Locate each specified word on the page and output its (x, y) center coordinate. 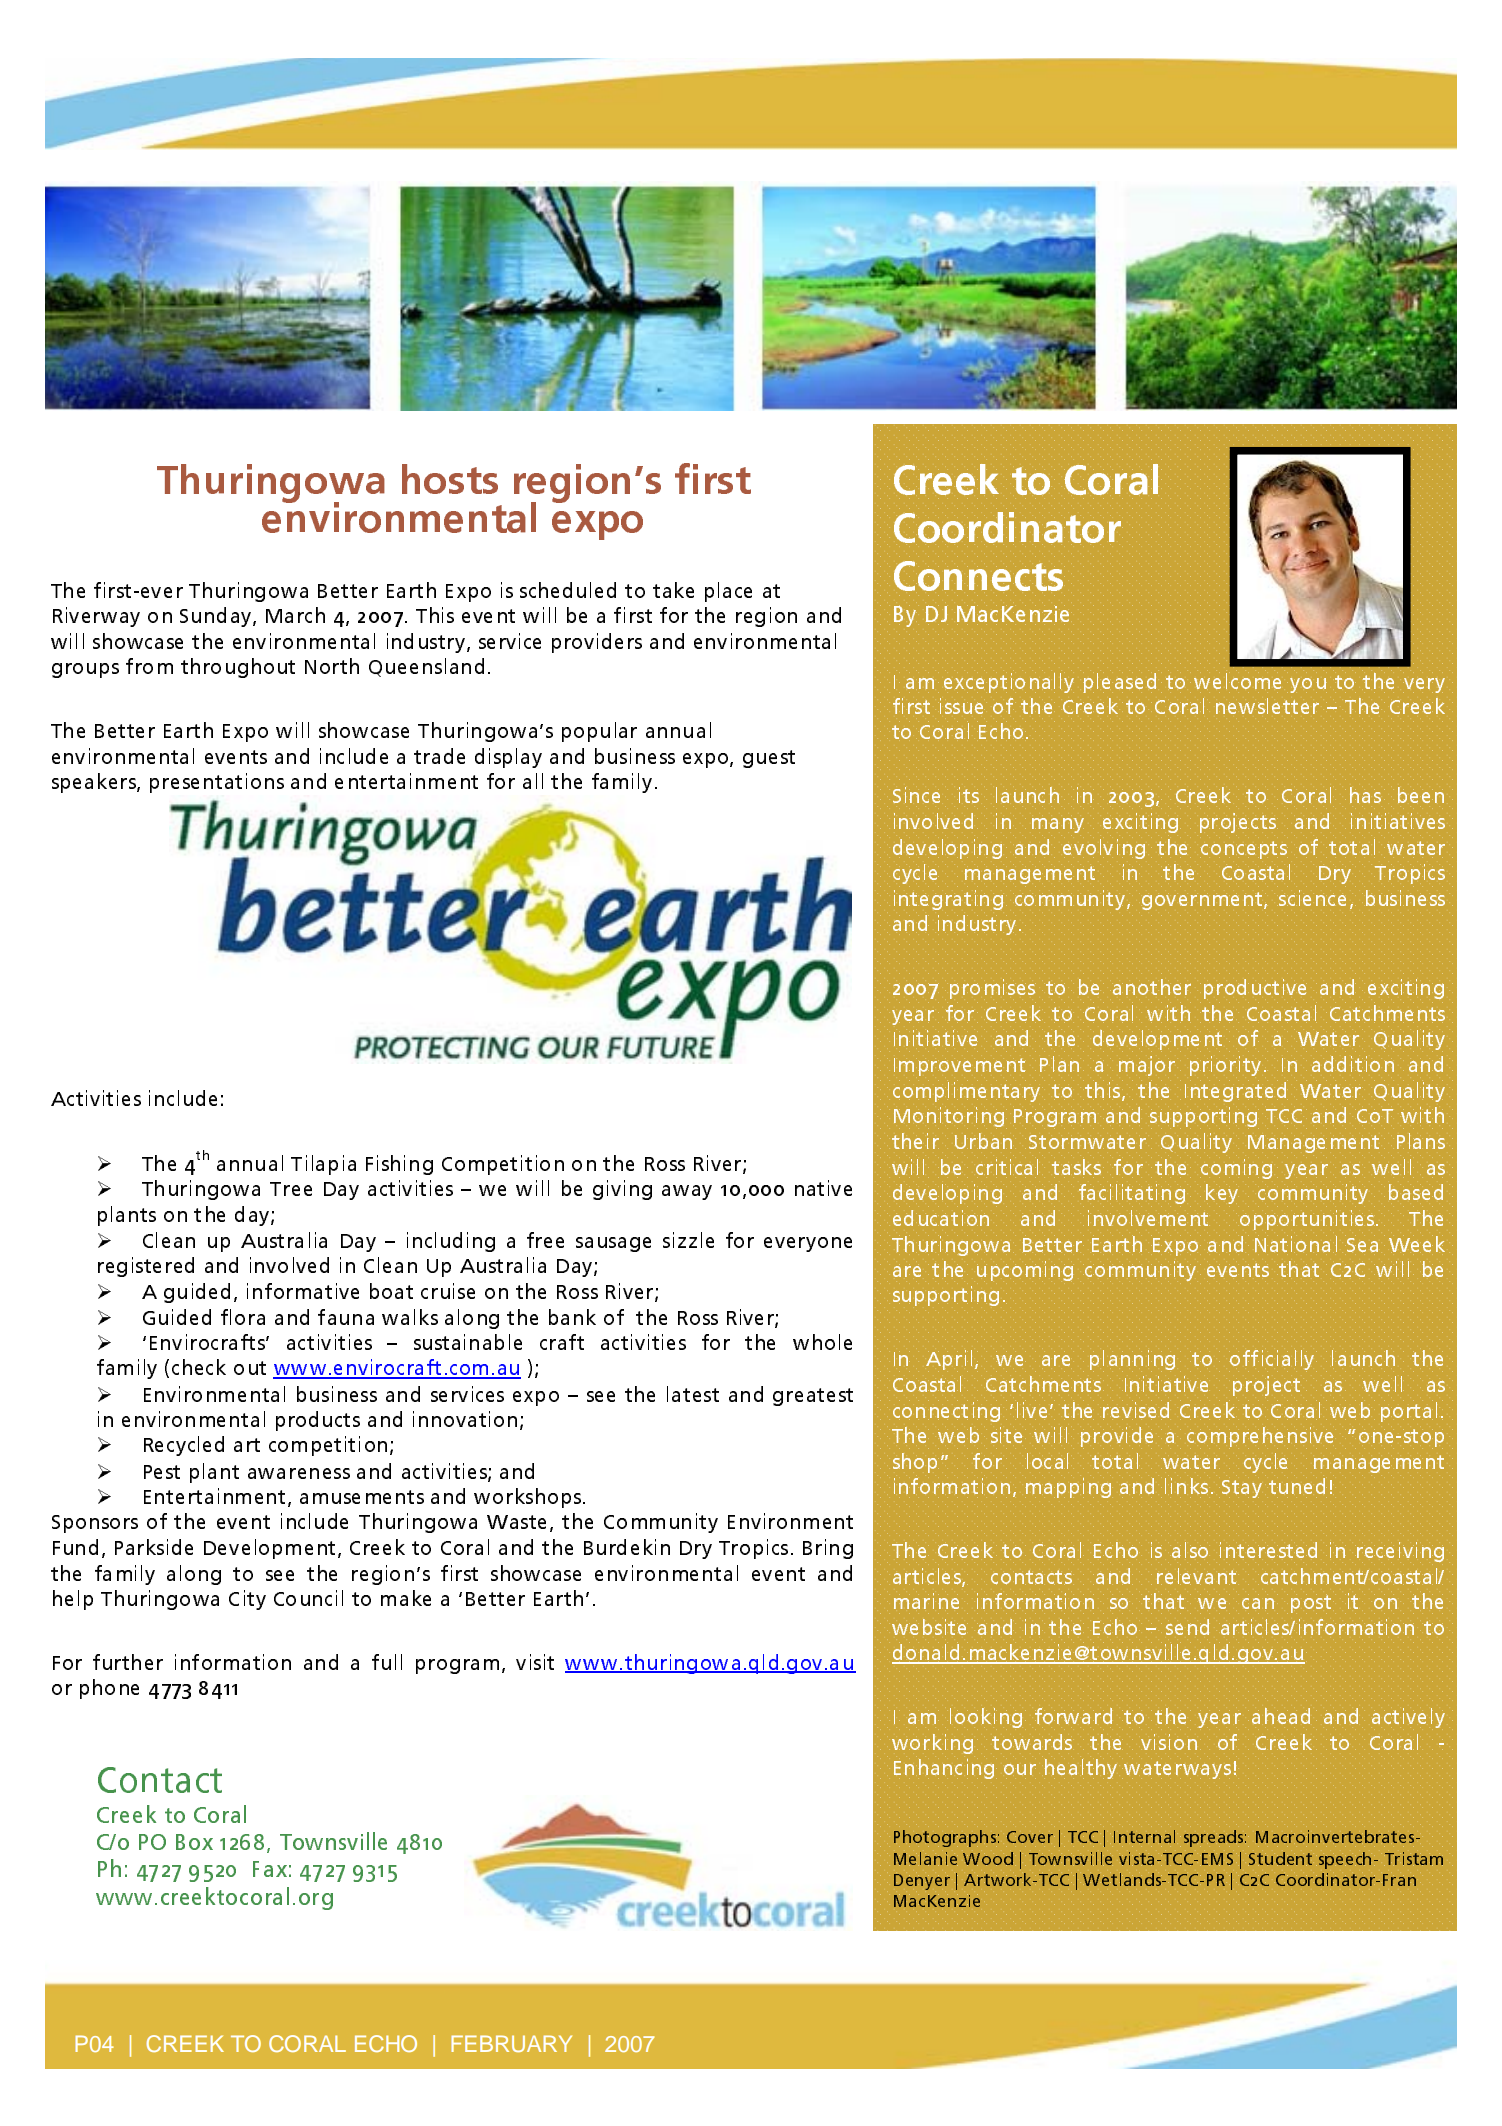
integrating (948, 900)
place (728, 592)
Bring (828, 1549)
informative (303, 1291)
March (295, 615)
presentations (217, 783)
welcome (1237, 681)
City (247, 1600)
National (1296, 1243)
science (1311, 898)
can (1258, 1603)
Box (194, 1842)
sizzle (688, 1240)
